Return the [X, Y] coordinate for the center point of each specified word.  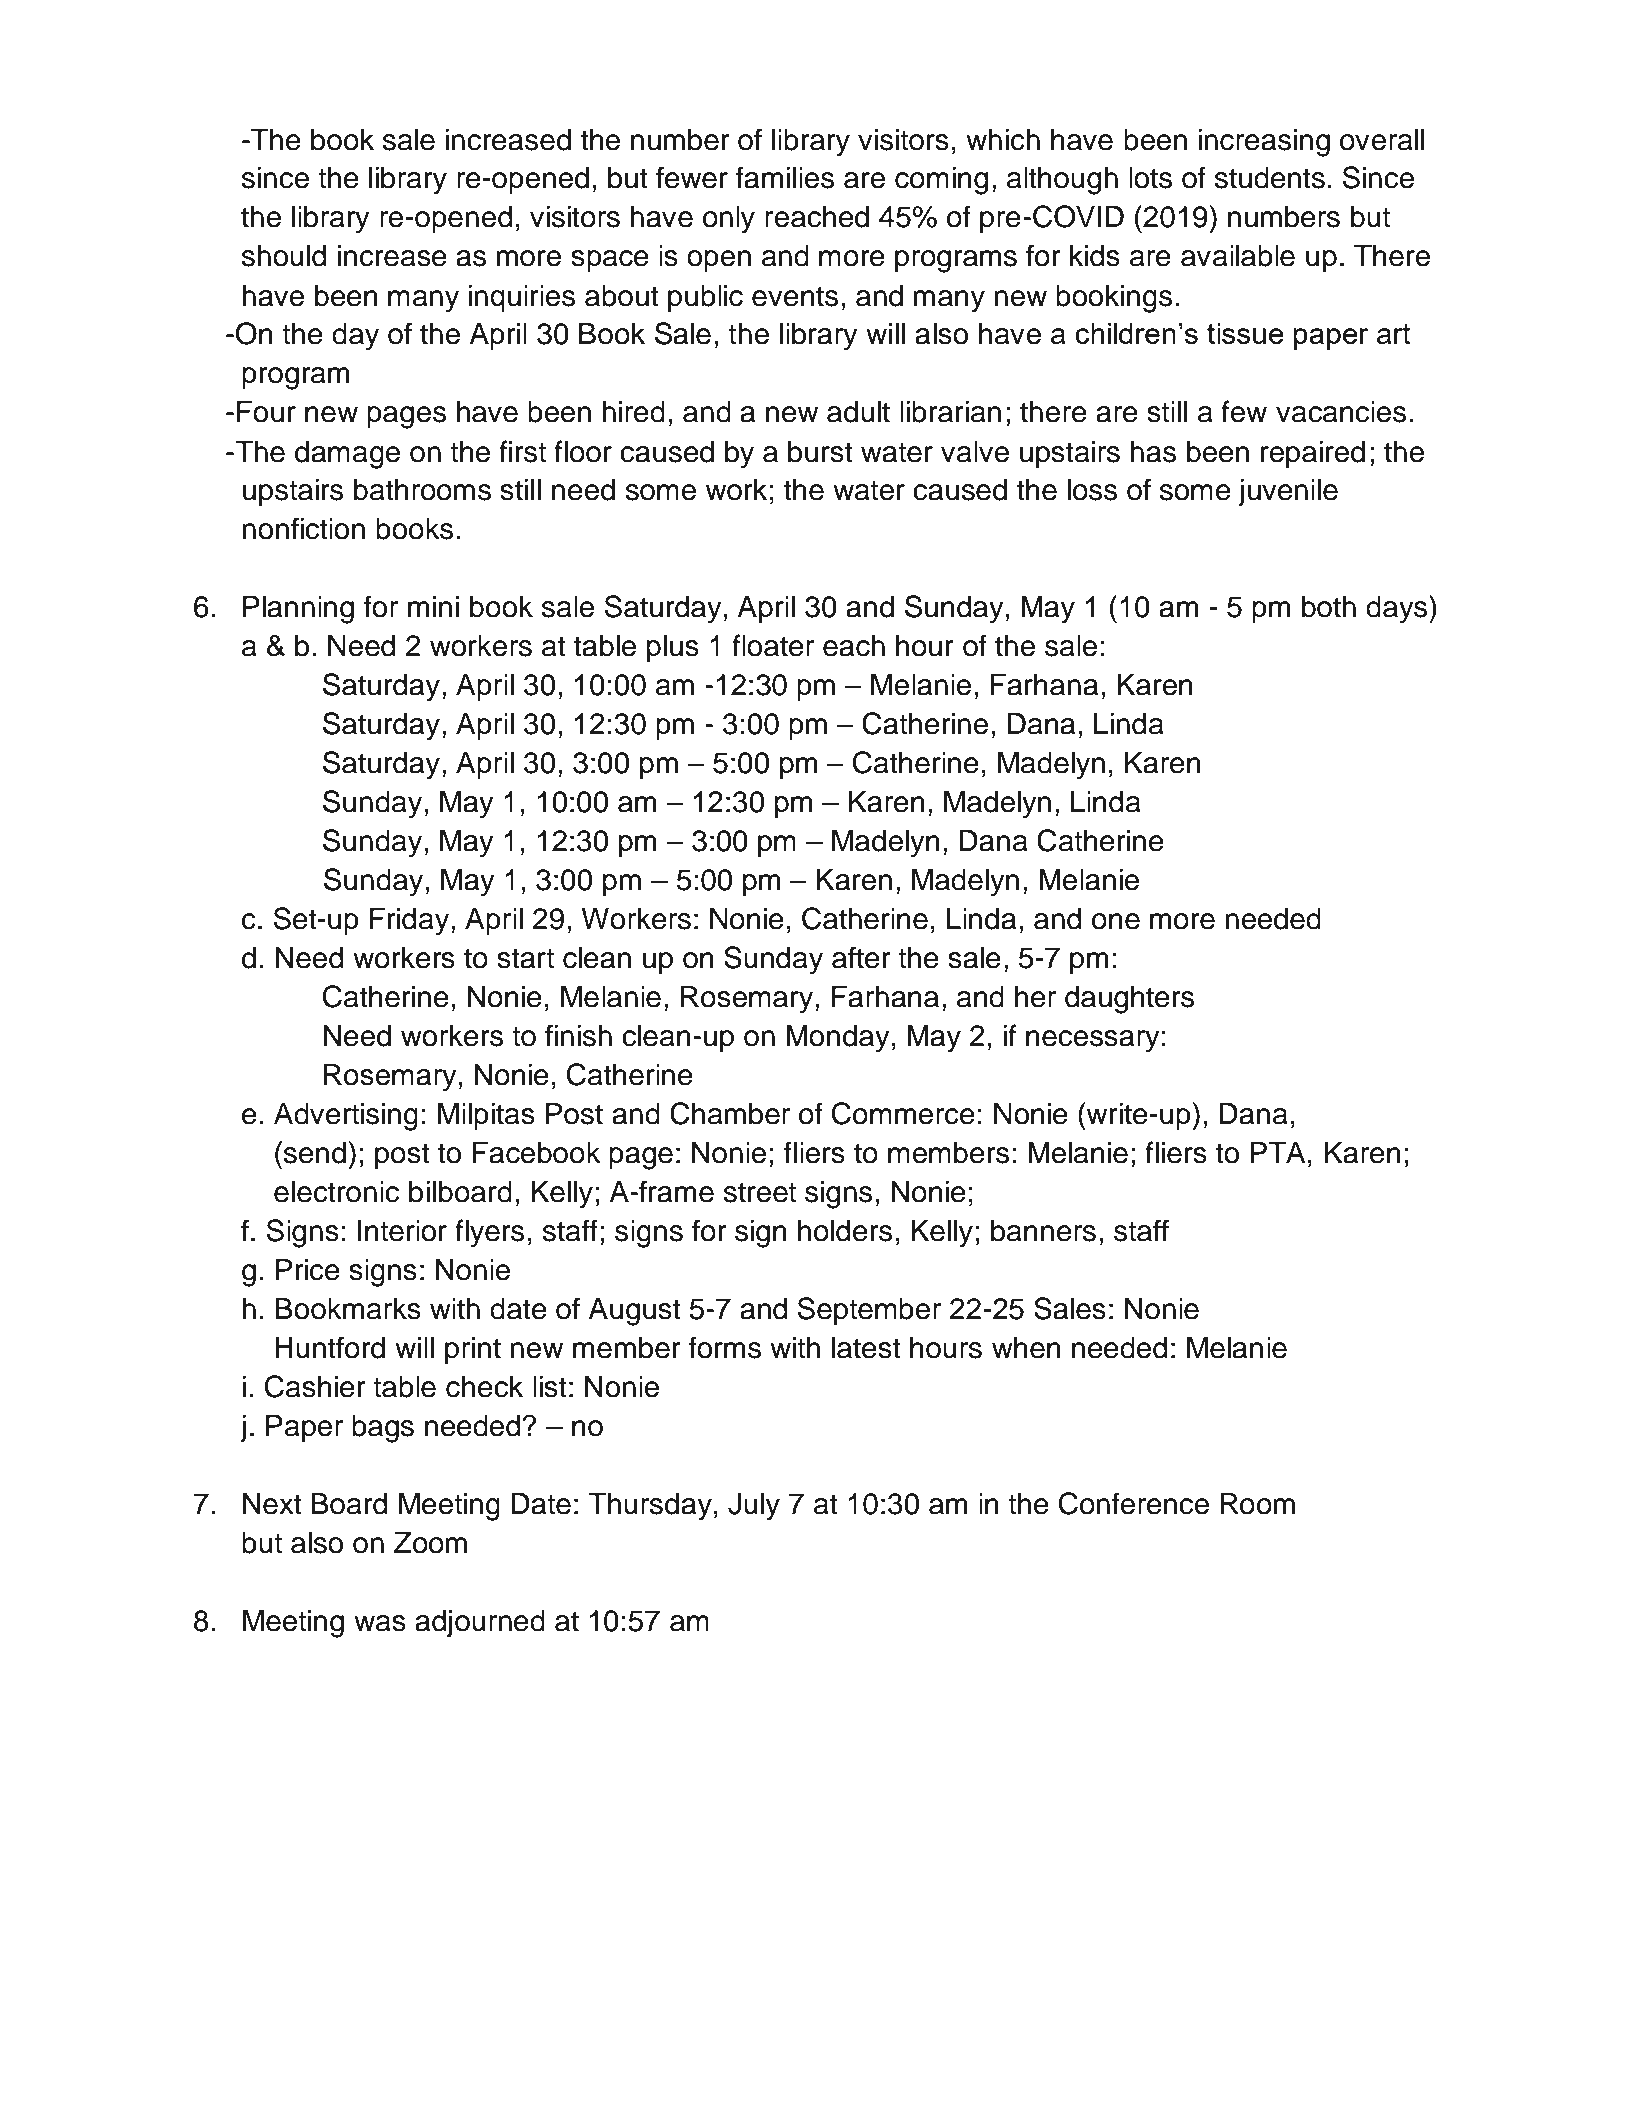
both [1329, 607]
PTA [1278, 1152]
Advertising [346, 1117]
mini [433, 606]
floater [773, 645]
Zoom [430, 1543]
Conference [1134, 1503]
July [754, 1507]
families [785, 177]
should [284, 256]
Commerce [903, 1113]
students [1270, 178]
